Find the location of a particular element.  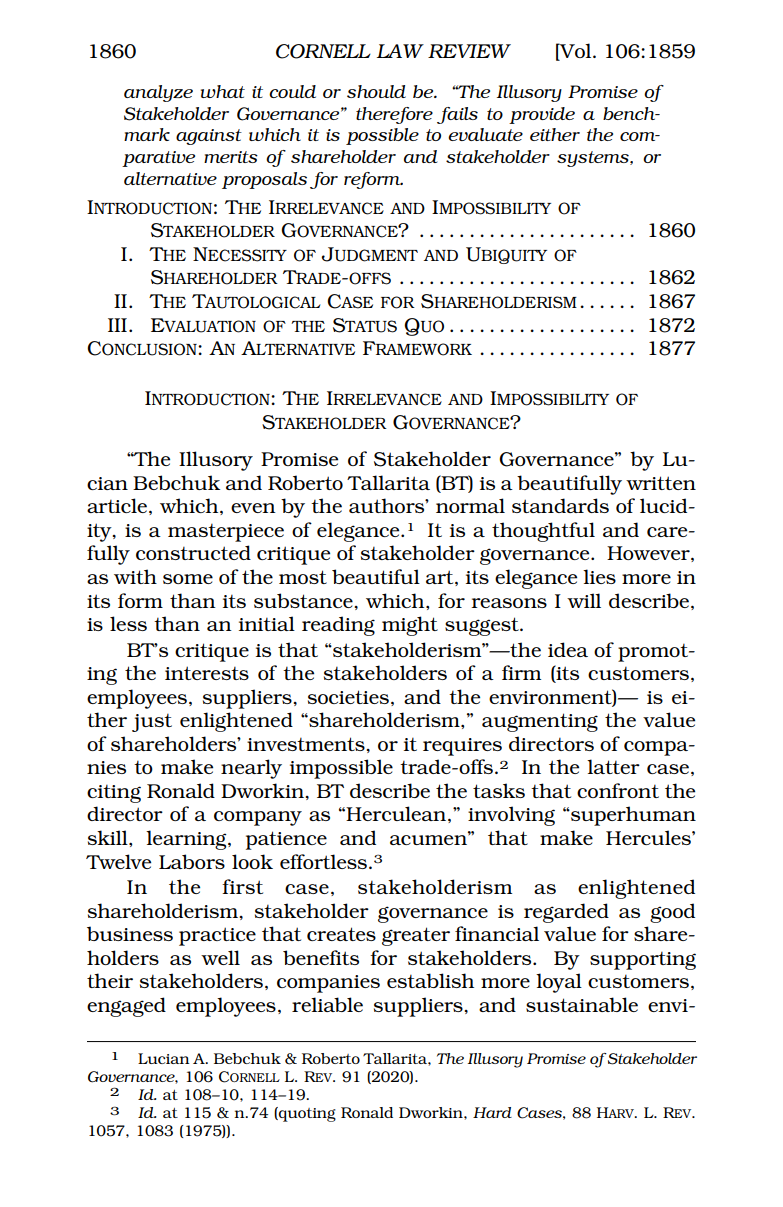

quoting is located at coordinates (306, 1114).
